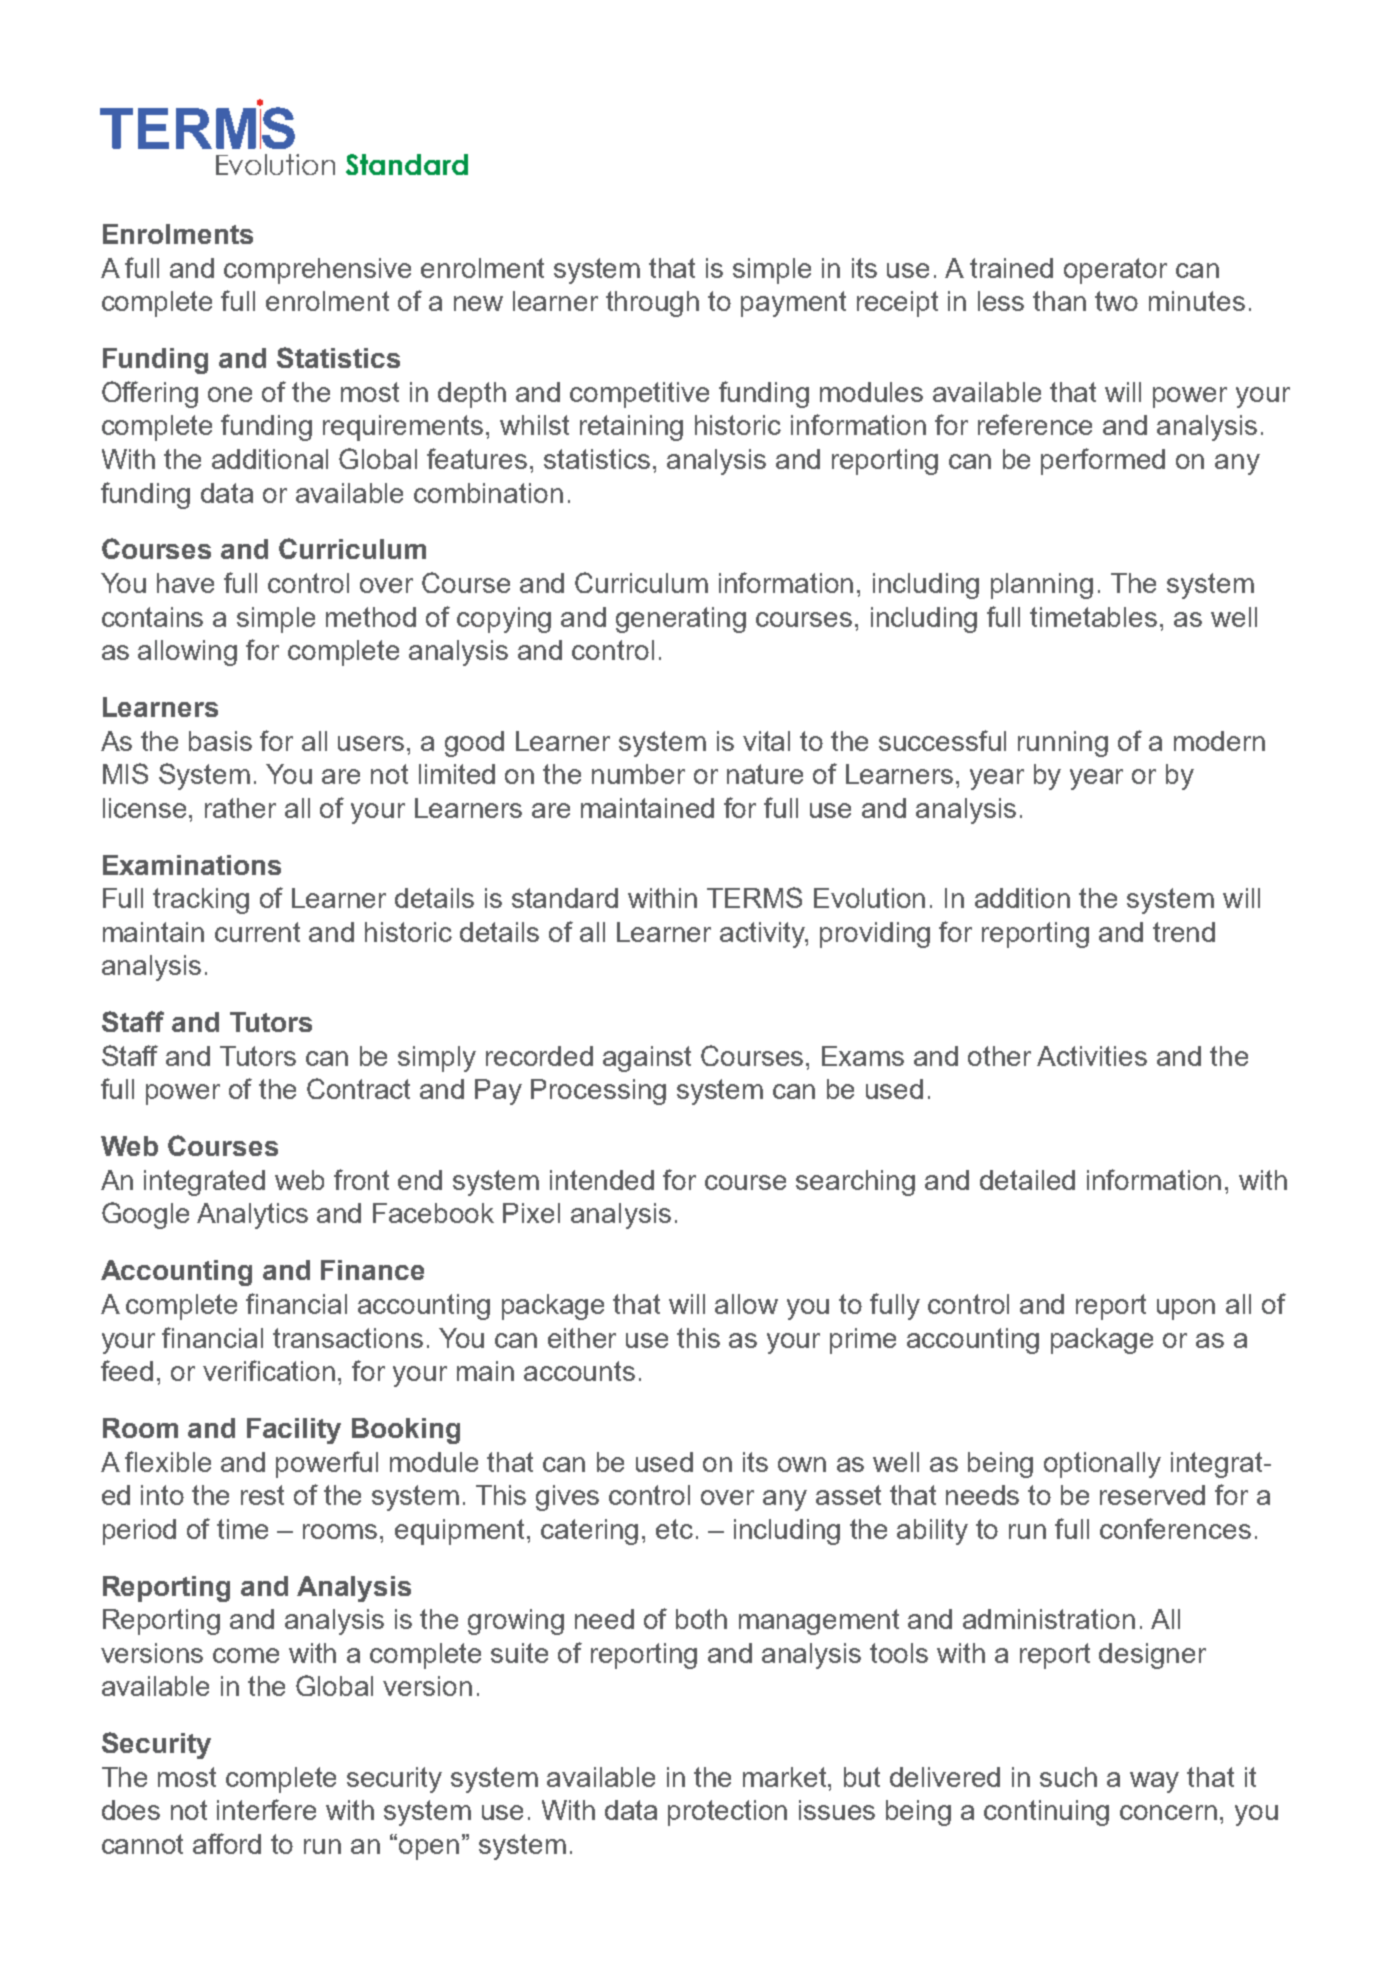  Describe the element at coordinates (1068, 1777) in the screenshot. I see `such` at that location.
